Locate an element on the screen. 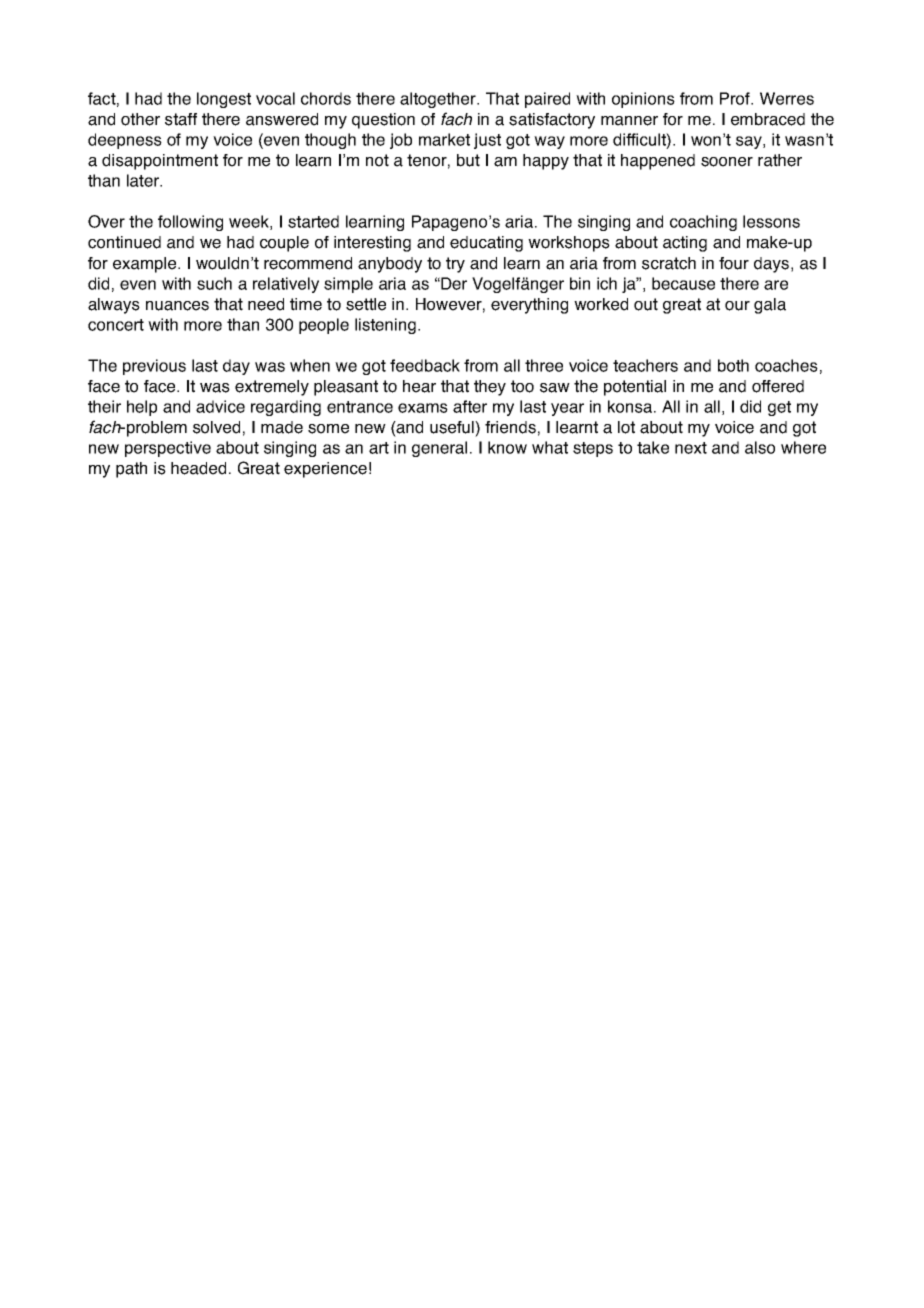 This screenshot has width=924, height=1308. headed is located at coordinates (198, 468).
